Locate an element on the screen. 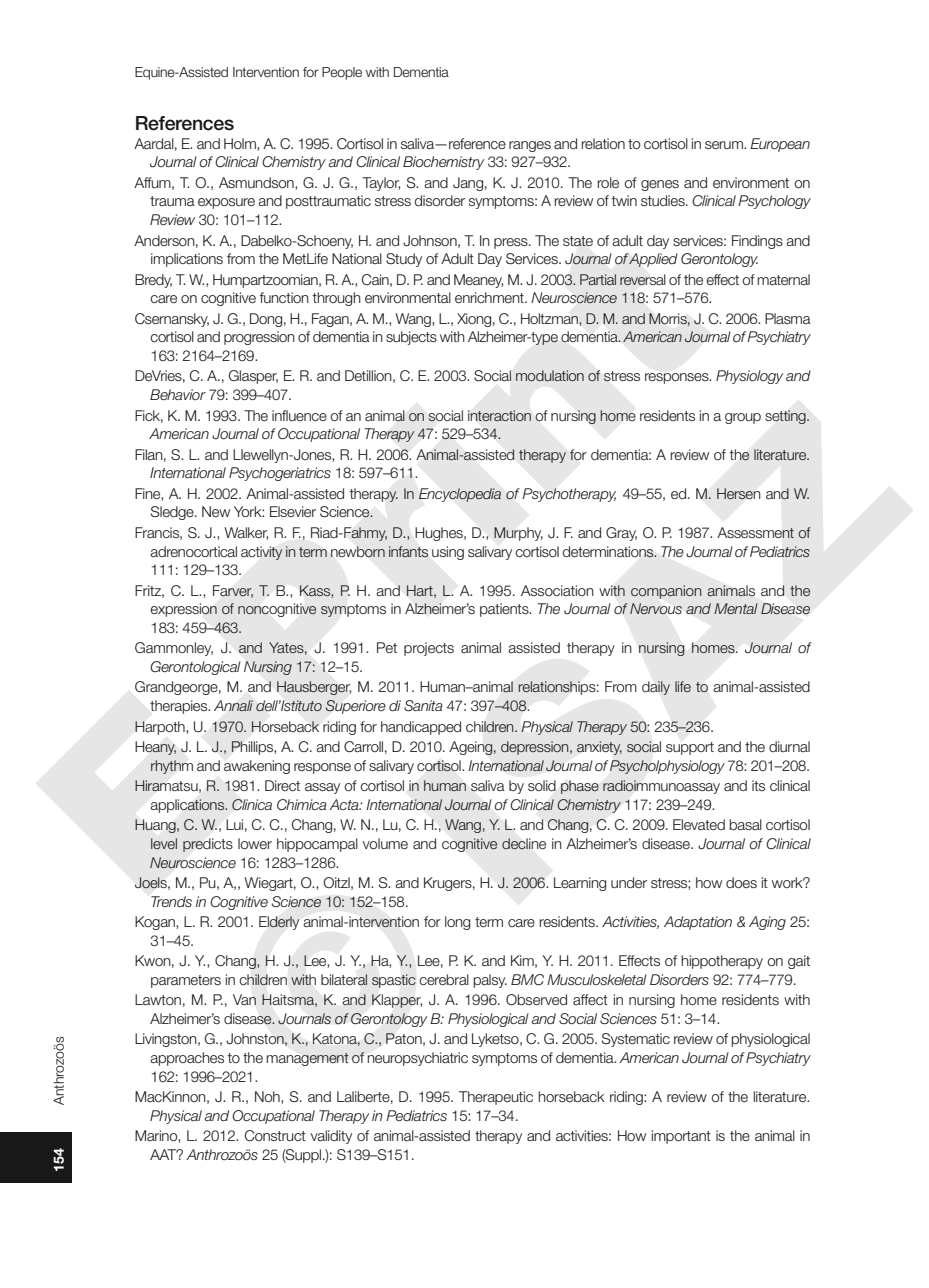  ranges is located at coordinates (530, 146).
